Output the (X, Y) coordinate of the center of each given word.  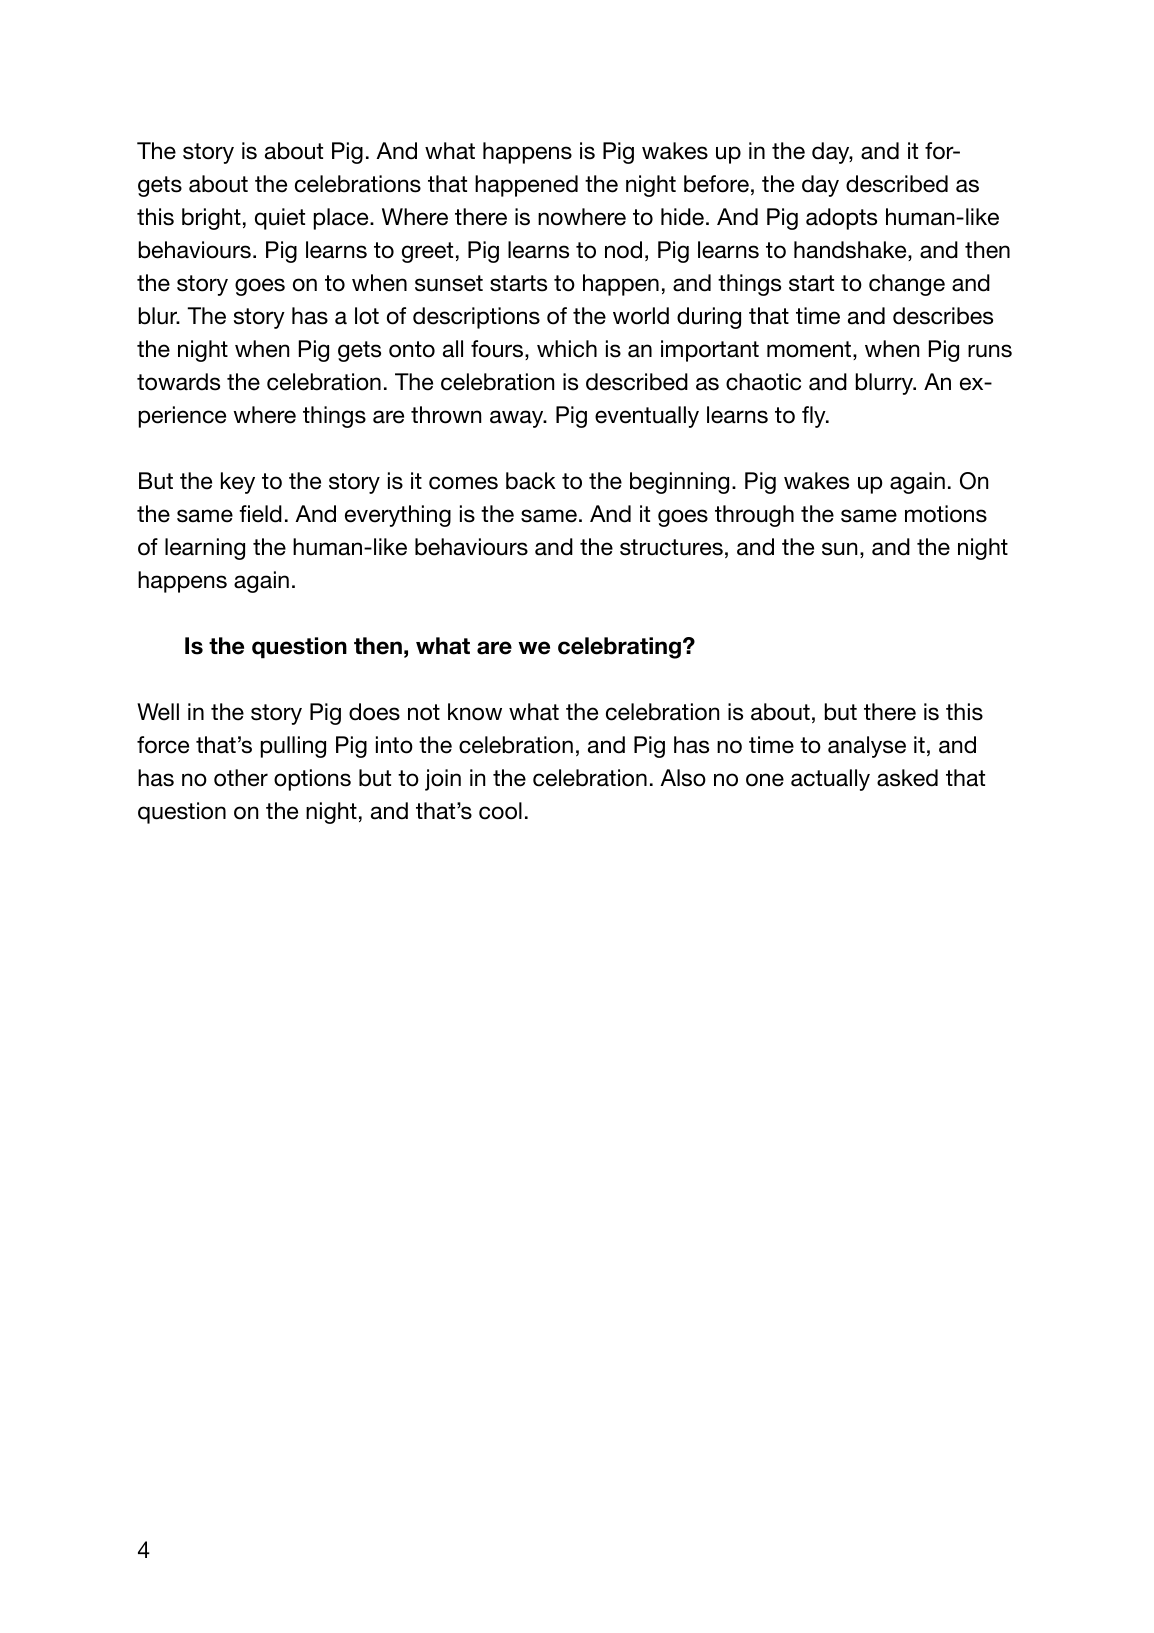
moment (810, 350)
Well (158, 712)
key (238, 483)
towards (178, 382)
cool (500, 811)
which (567, 349)
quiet (280, 219)
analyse (867, 747)
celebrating (619, 648)
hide (682, 217)
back (531, 481)
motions (946, 514)
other (241, 778)
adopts (841, 219)
